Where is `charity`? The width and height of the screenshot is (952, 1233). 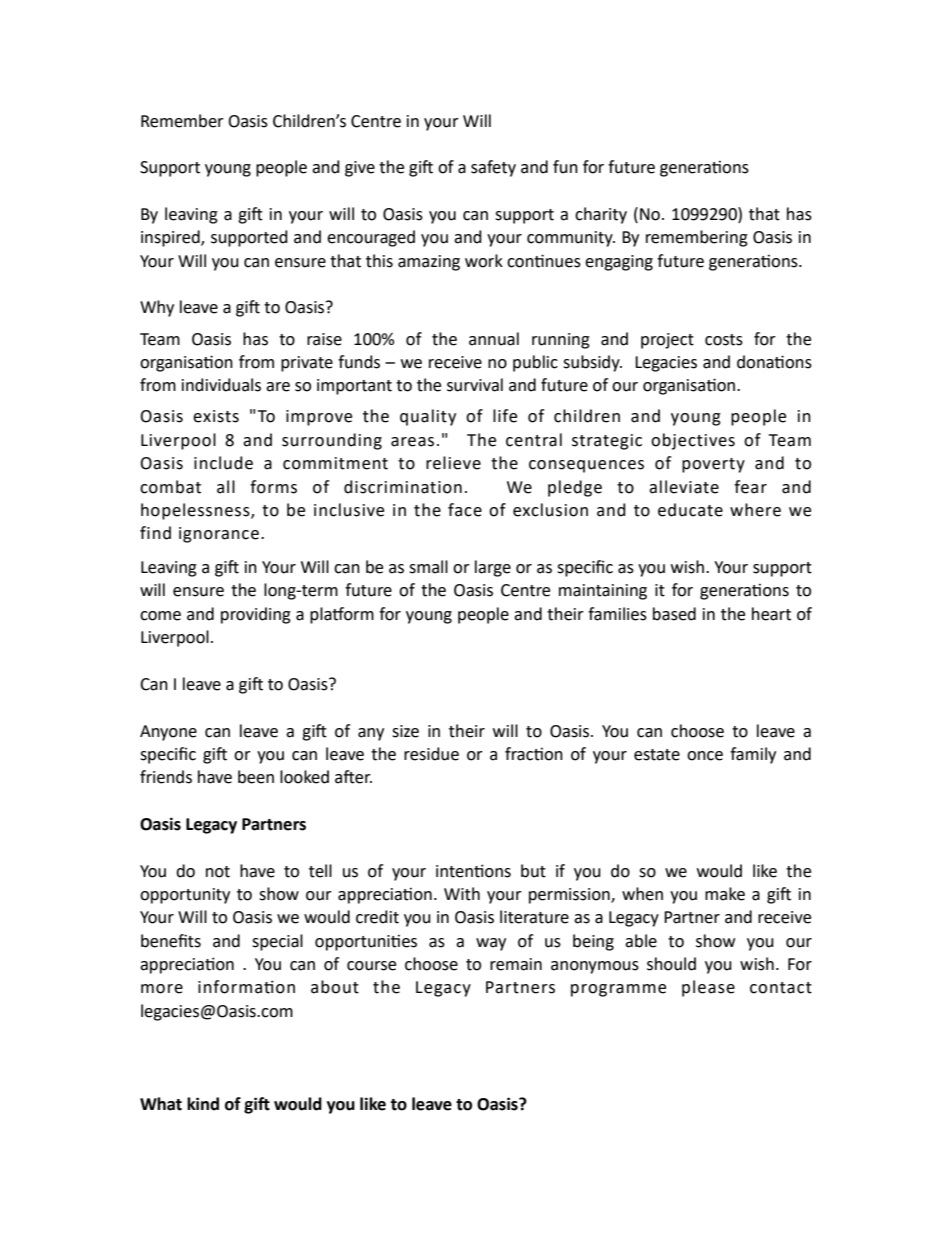
charity is located at coordinates (601, 215).
